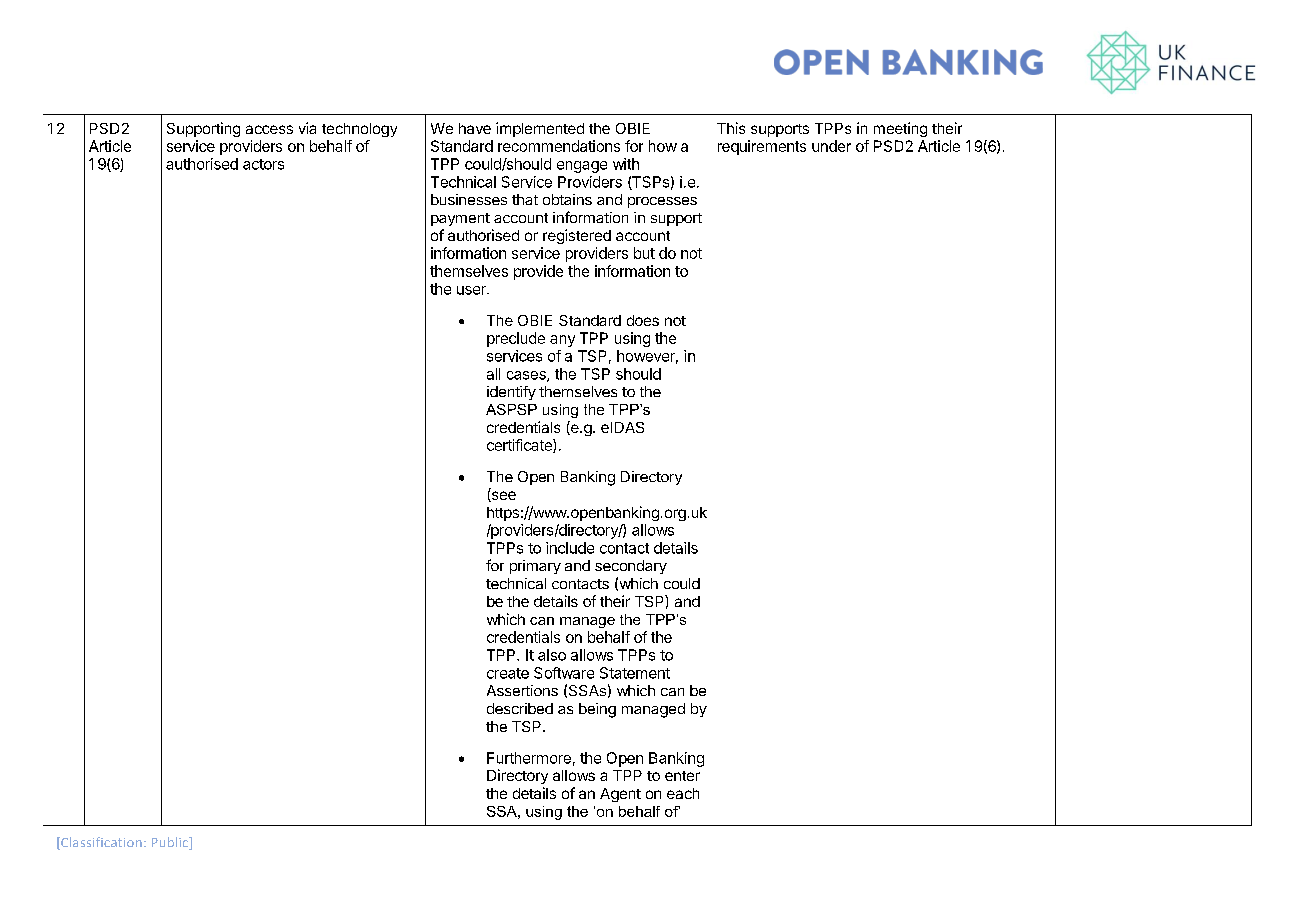  Describe the element at coordinates (263, 164) in the page. I see `actors` at that location.
